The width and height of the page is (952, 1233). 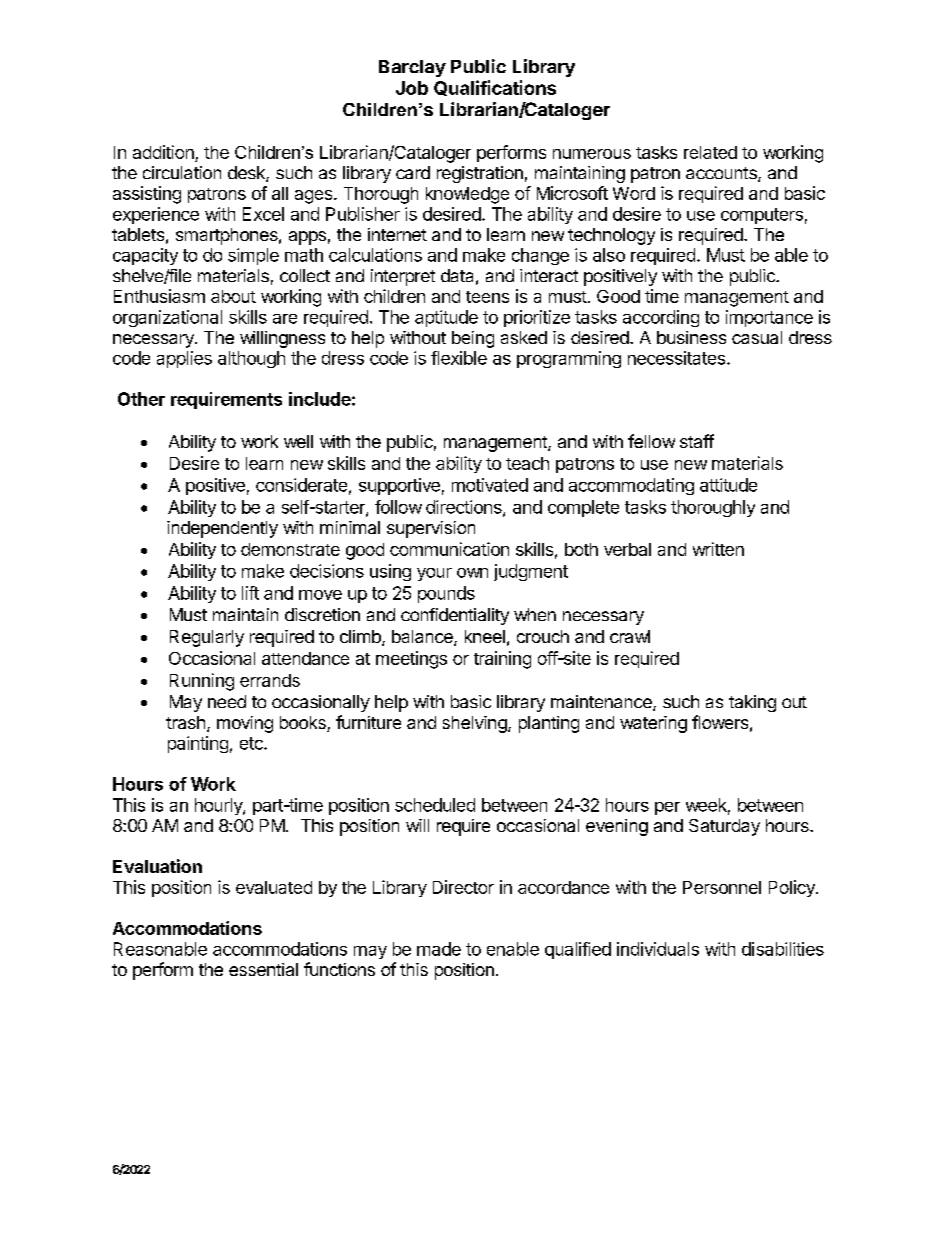 What do you see at coordinates (222, 529) in the page?
I see `independently` at bounding box center [222, 529].
